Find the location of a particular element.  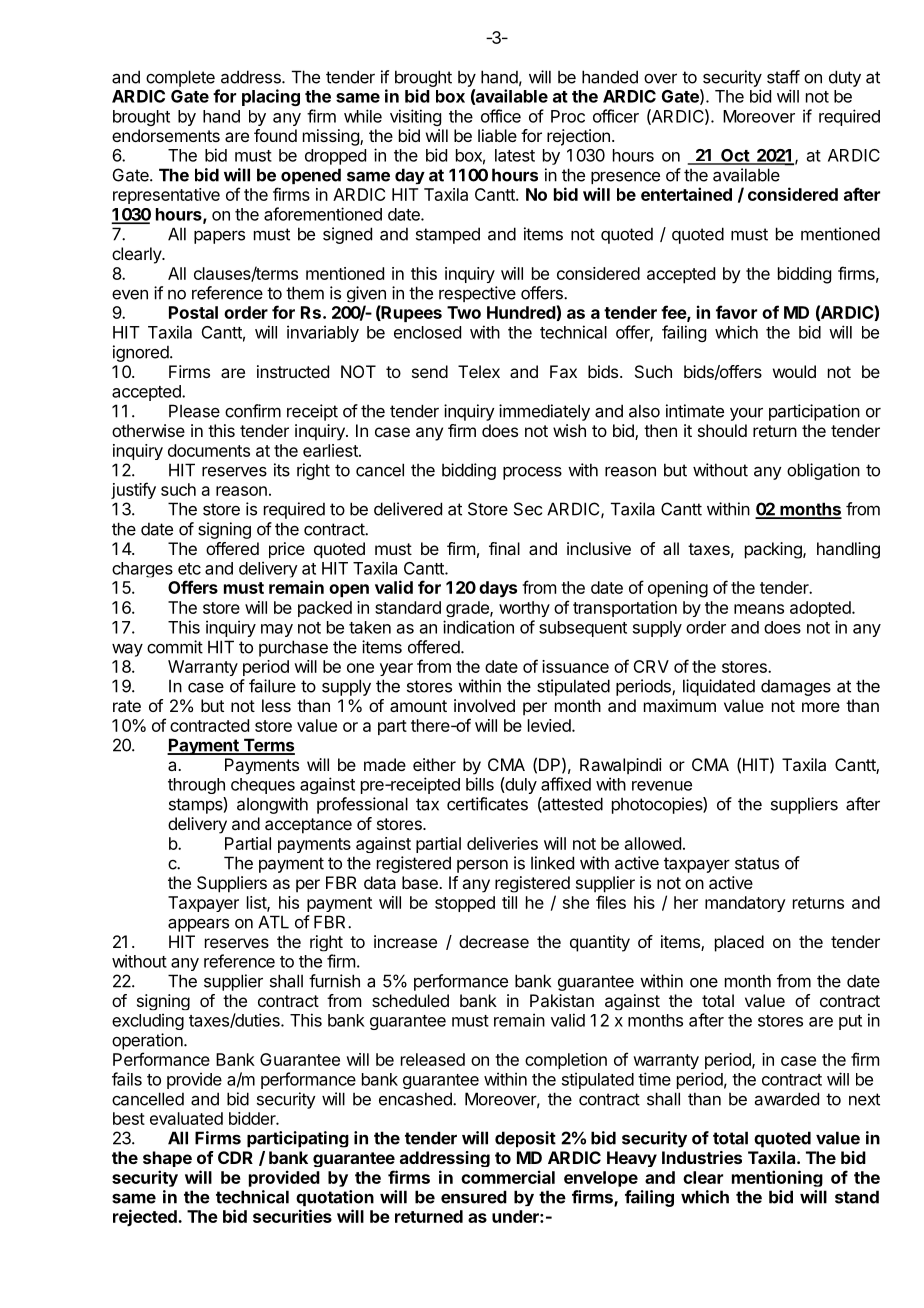

CDR is located at coordinates (235, 1157).
